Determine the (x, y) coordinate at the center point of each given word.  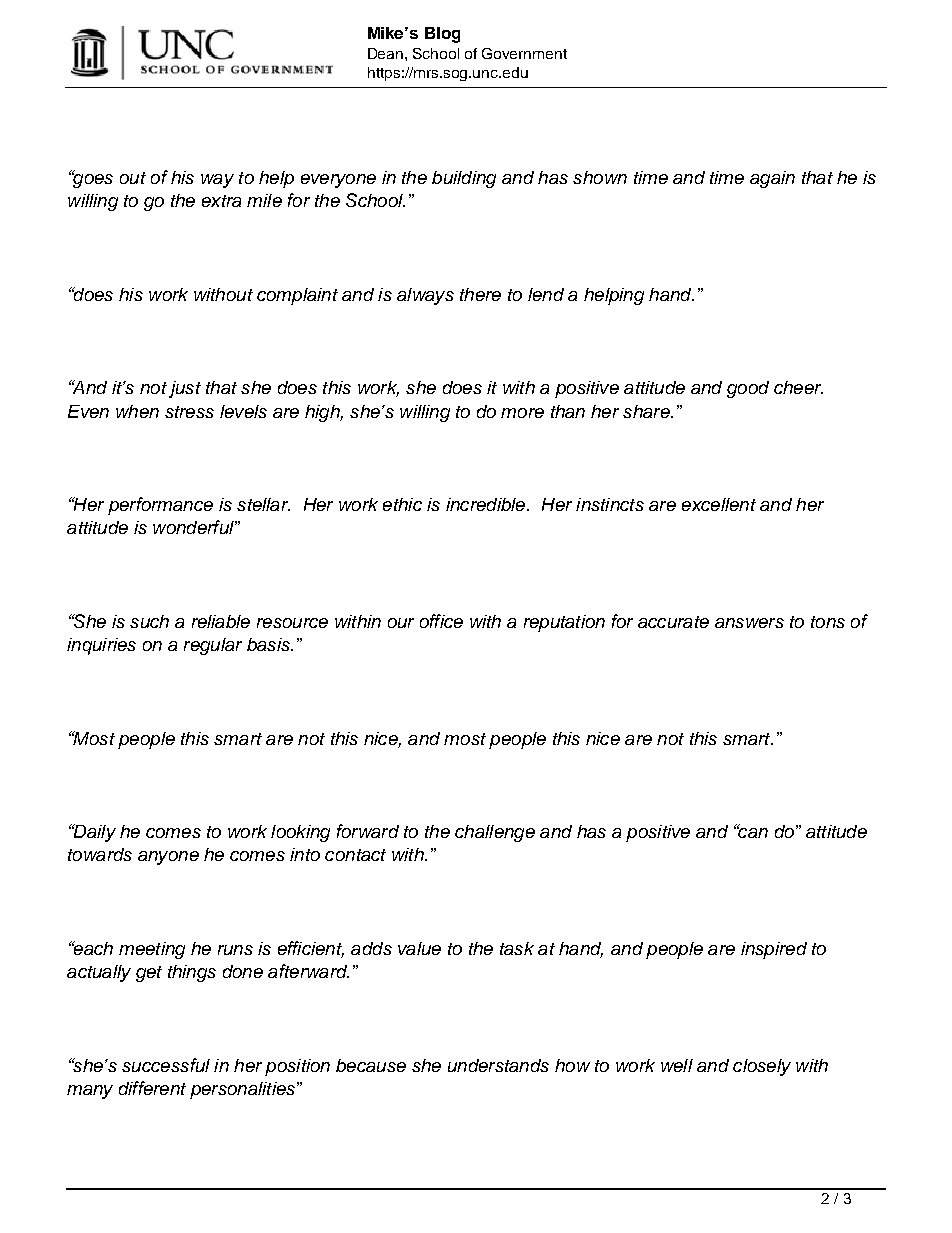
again (772, 179)
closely (762, 1067)
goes (92, 180)
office (441, 621)
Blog (442, 35)
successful (166, 1065)
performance (160, 506)
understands (498, 1065)
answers (749, 623)
